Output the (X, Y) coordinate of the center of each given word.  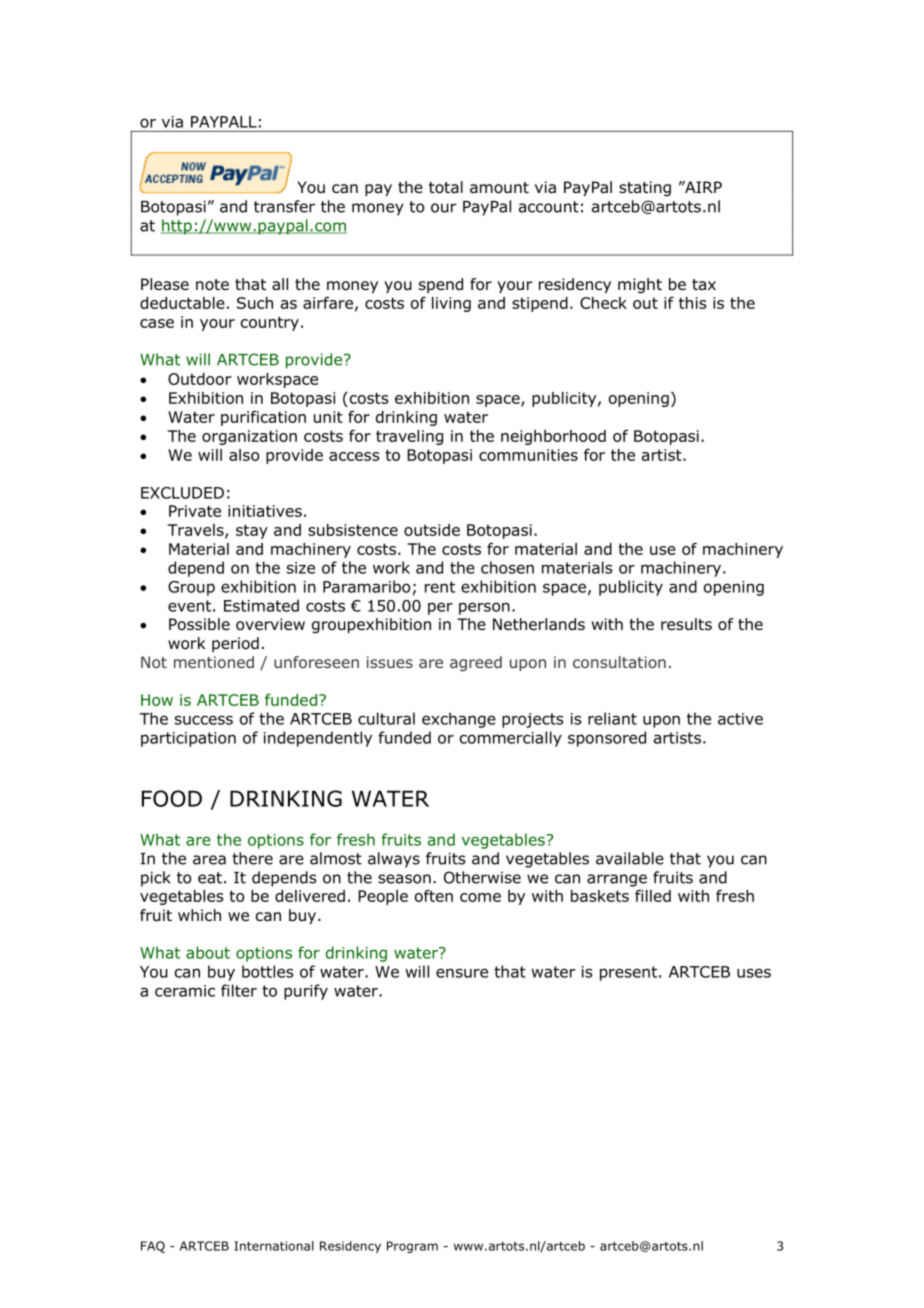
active (740, 719)
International (274, 1246)
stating (645, 189)
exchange (459, 720)
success (204, 720)
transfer (284, 206)
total (446, 187)
